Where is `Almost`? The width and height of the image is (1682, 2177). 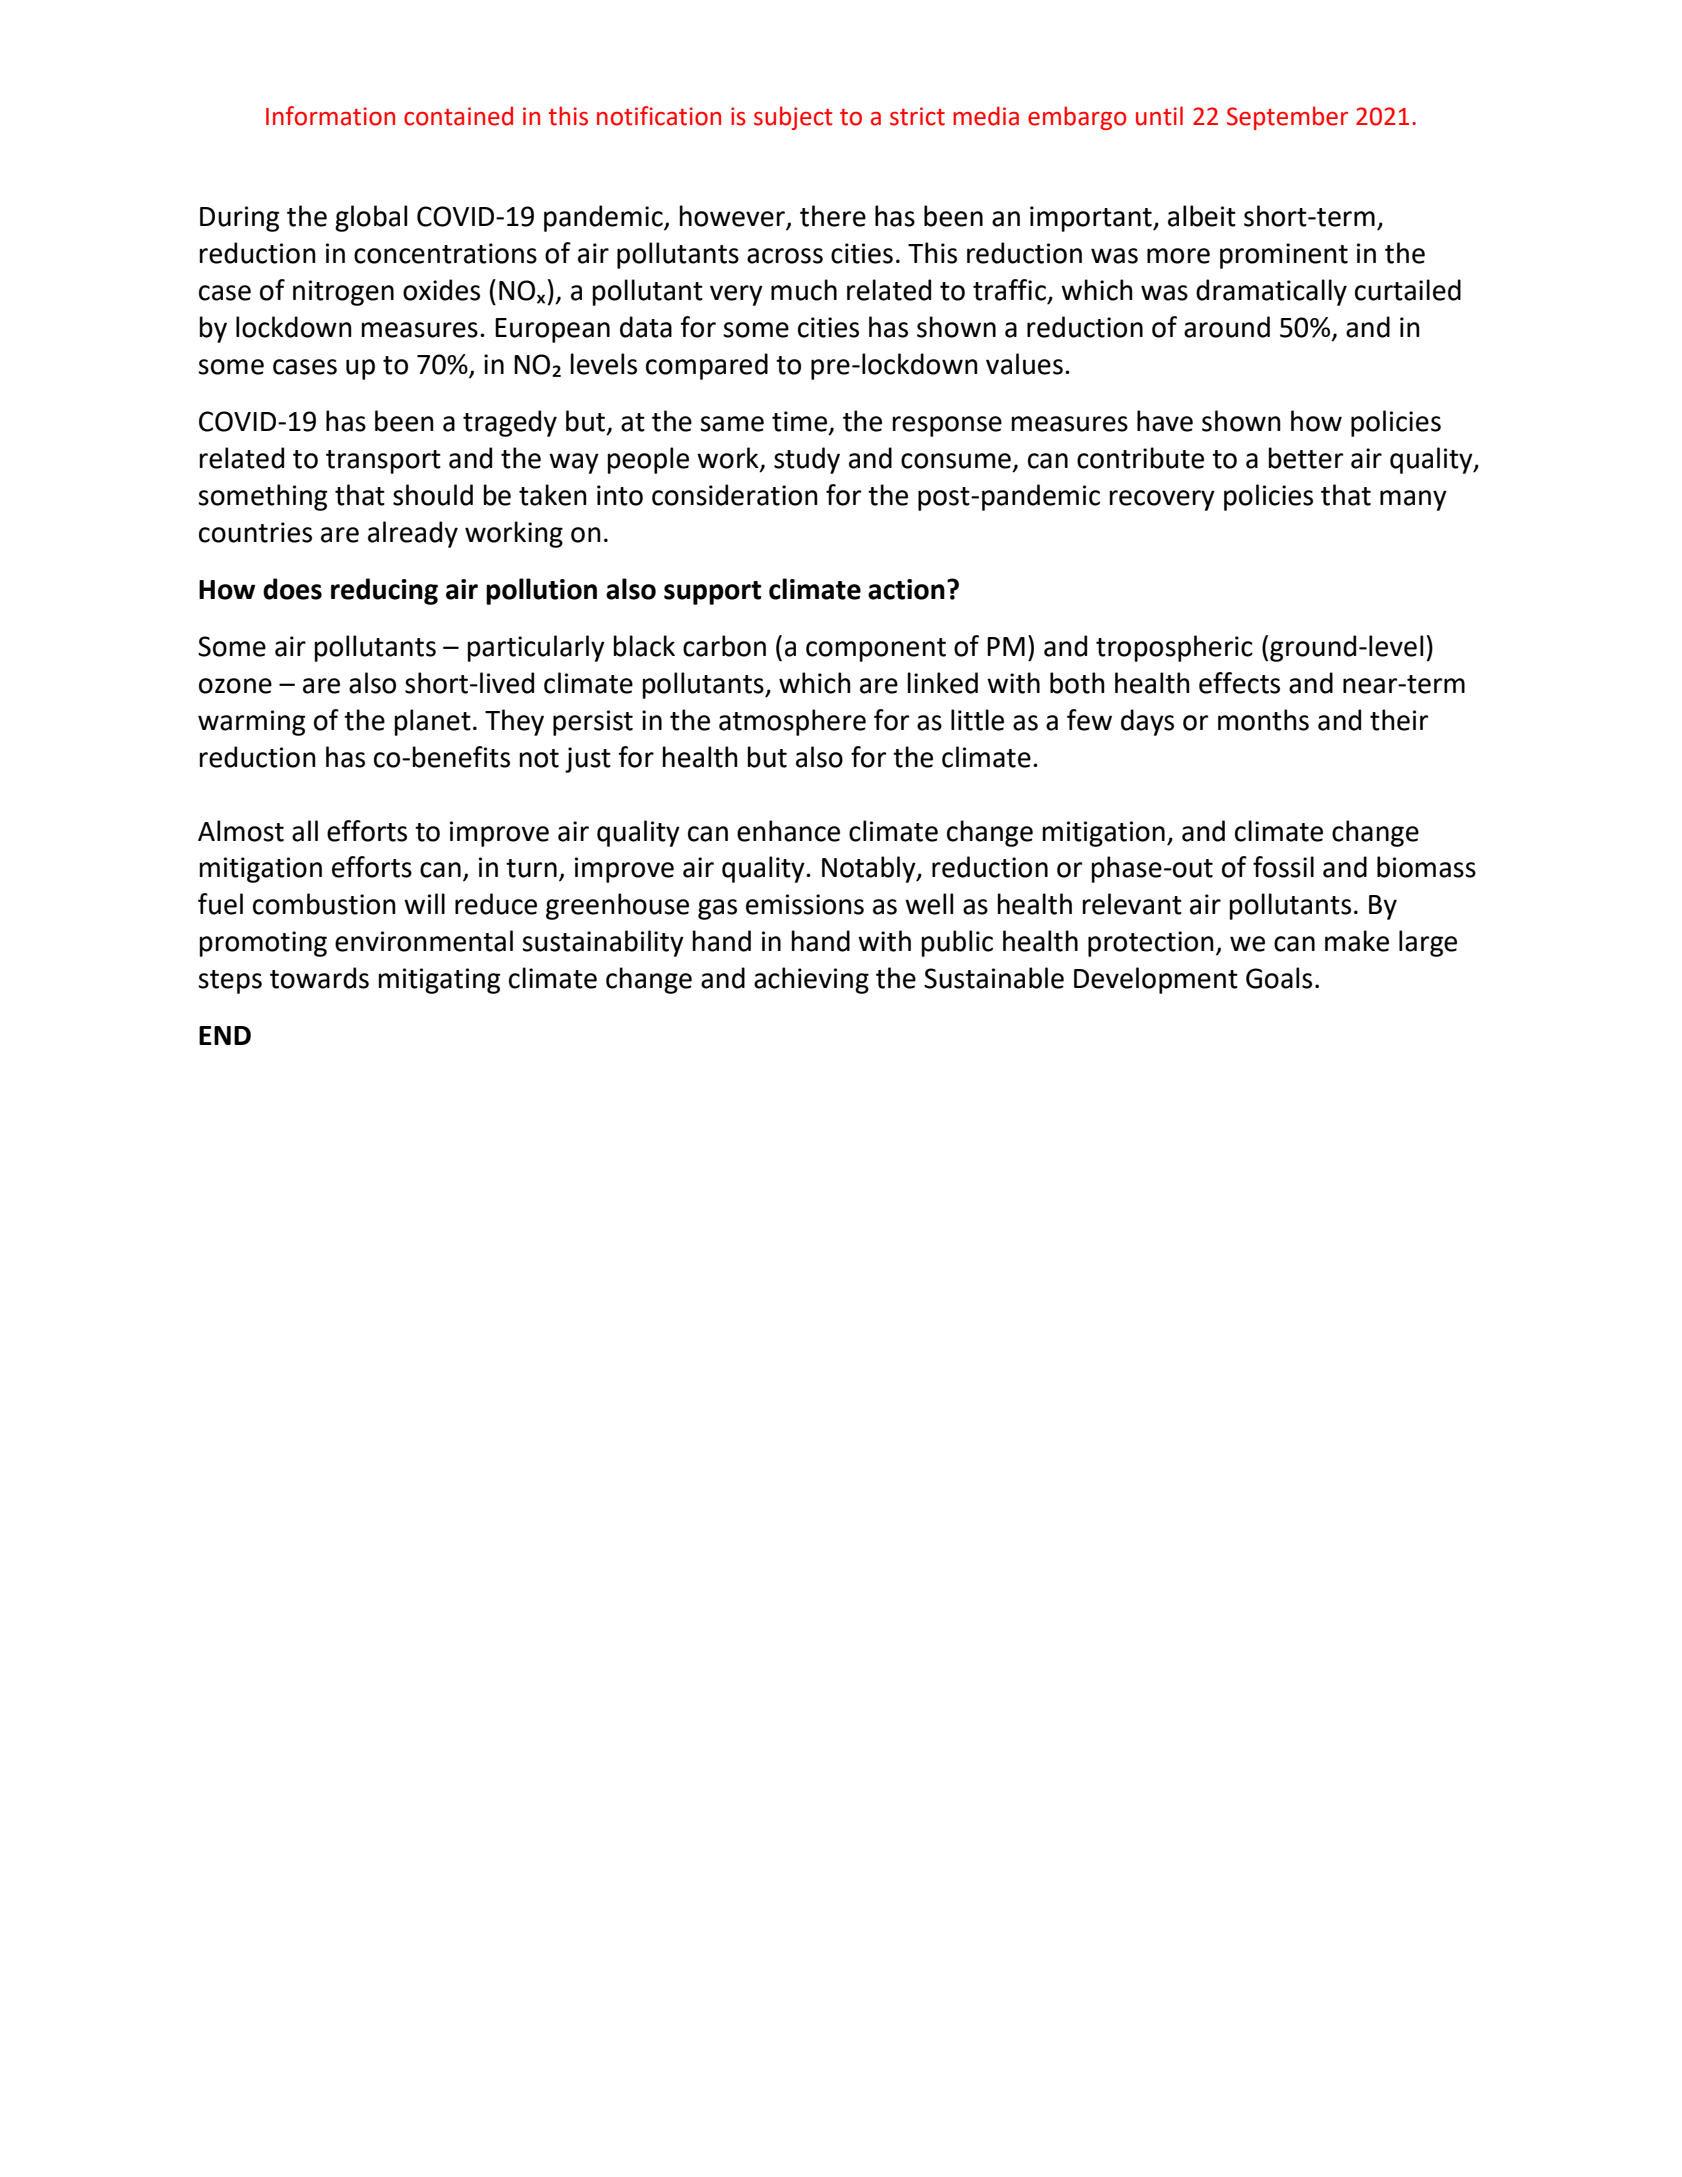
Almost is located at coordinates (241, 831).
